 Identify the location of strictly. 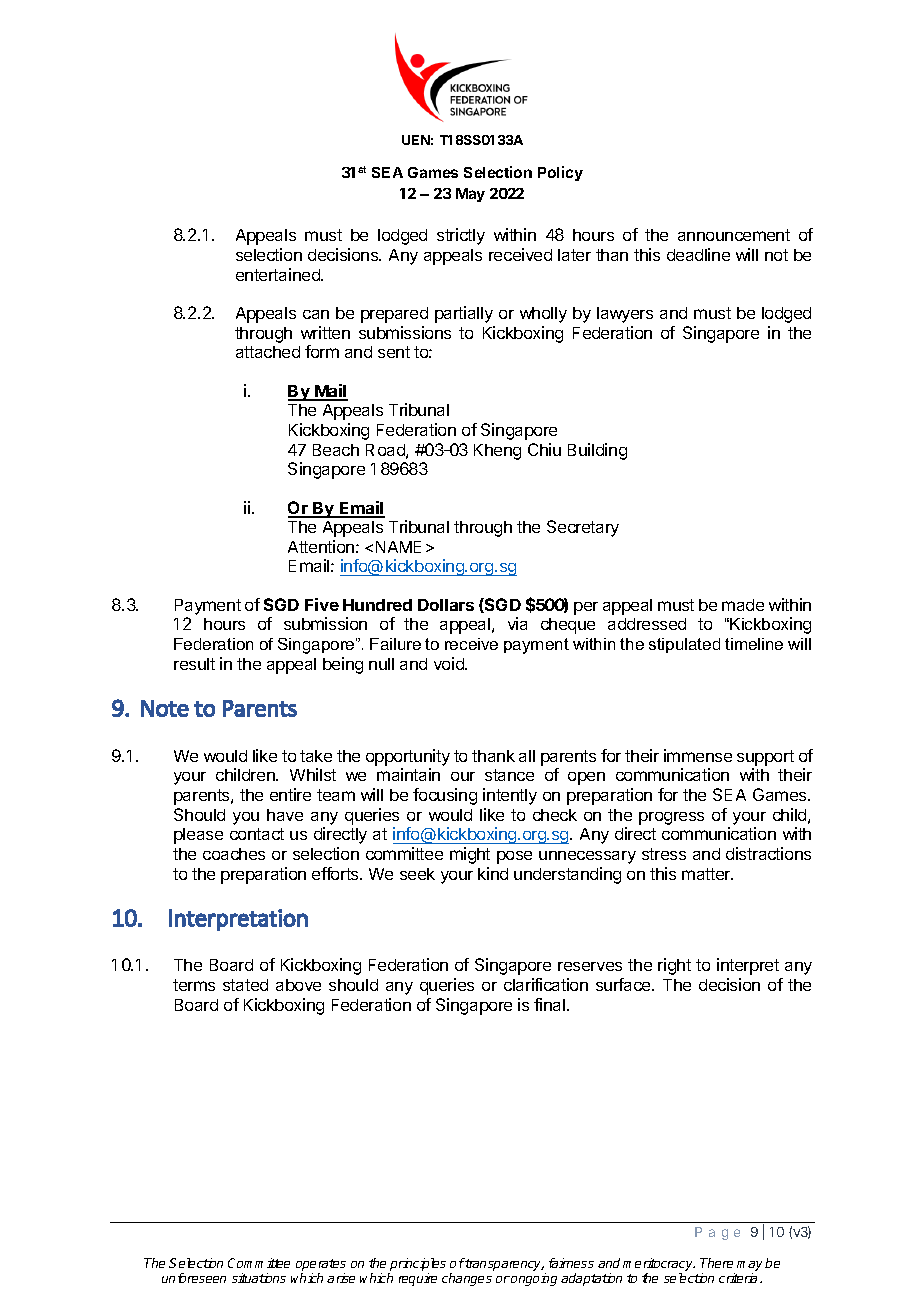
(461, 236).
